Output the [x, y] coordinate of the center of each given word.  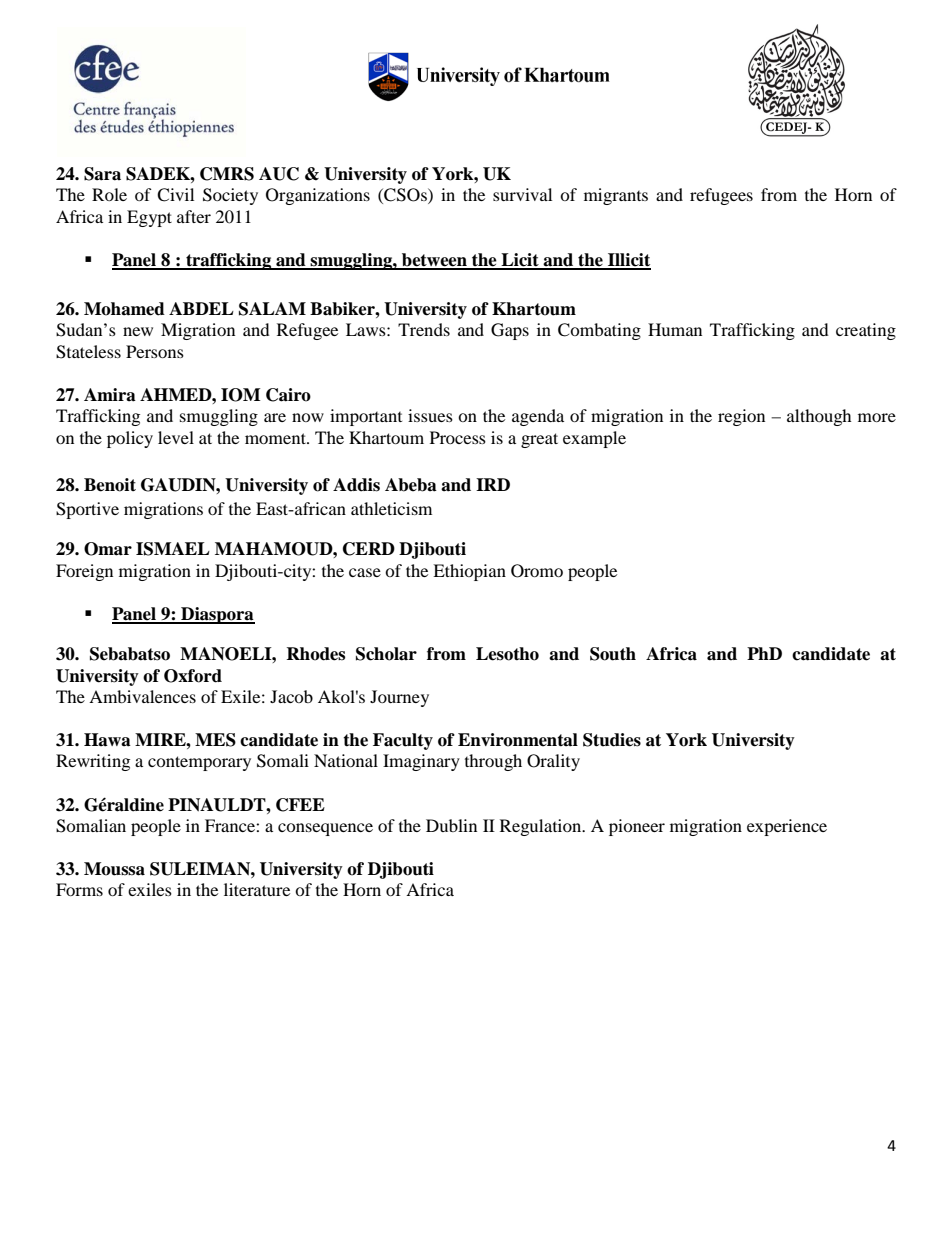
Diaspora [217, 615]
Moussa [114, 869]
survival [522, 194]
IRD [493, 484]
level [176, 437]
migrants [616, 196]
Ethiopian [469, 572]
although [819, 417]
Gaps [510, 331]
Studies [612, 740]
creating [866, 331]
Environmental [518, 740]
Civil [175, 195]
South [613, 654]
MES [215, 740]
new [138, 331]
